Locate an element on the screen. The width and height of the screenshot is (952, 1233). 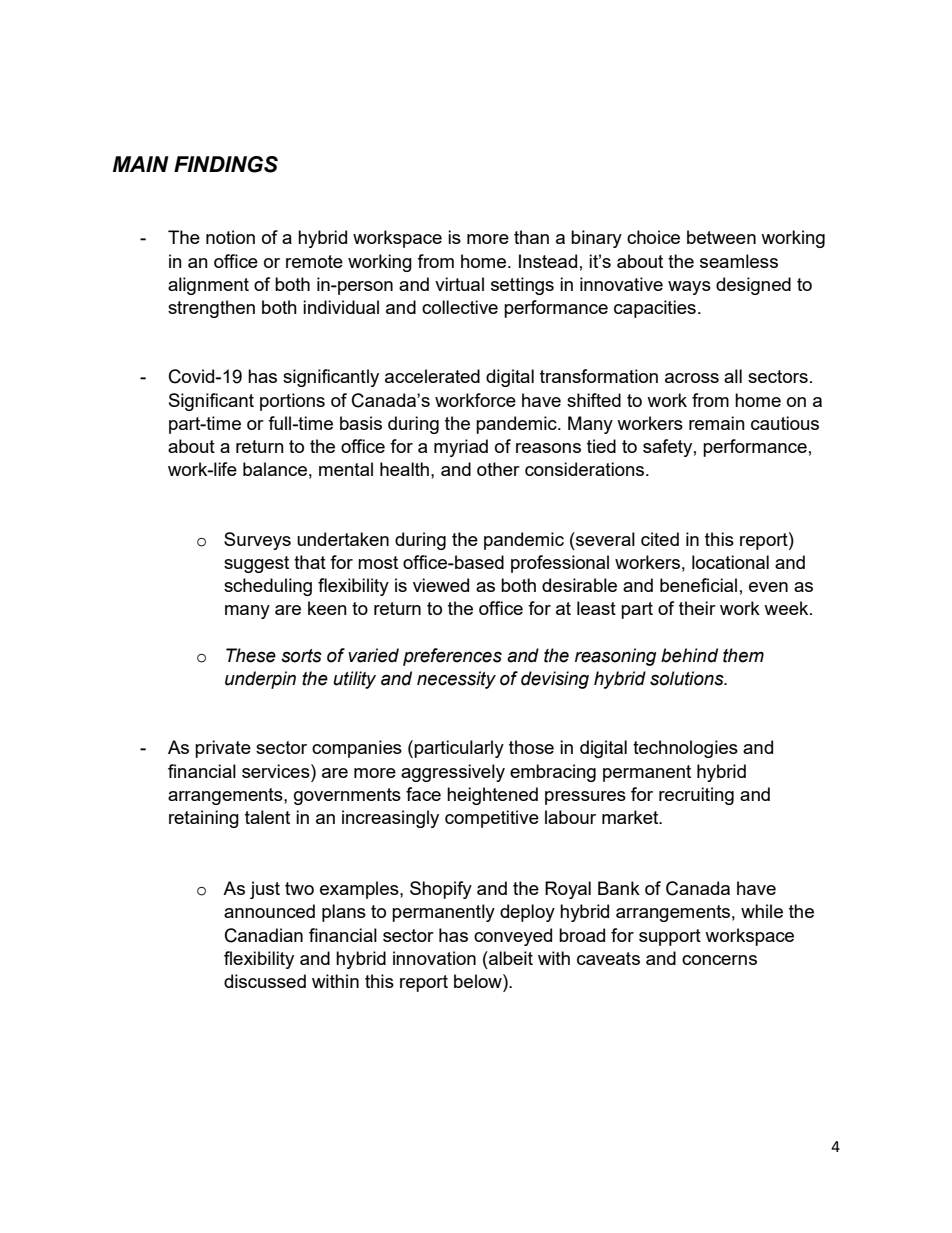
FINDINGS is located at coordinates (226, 164).
